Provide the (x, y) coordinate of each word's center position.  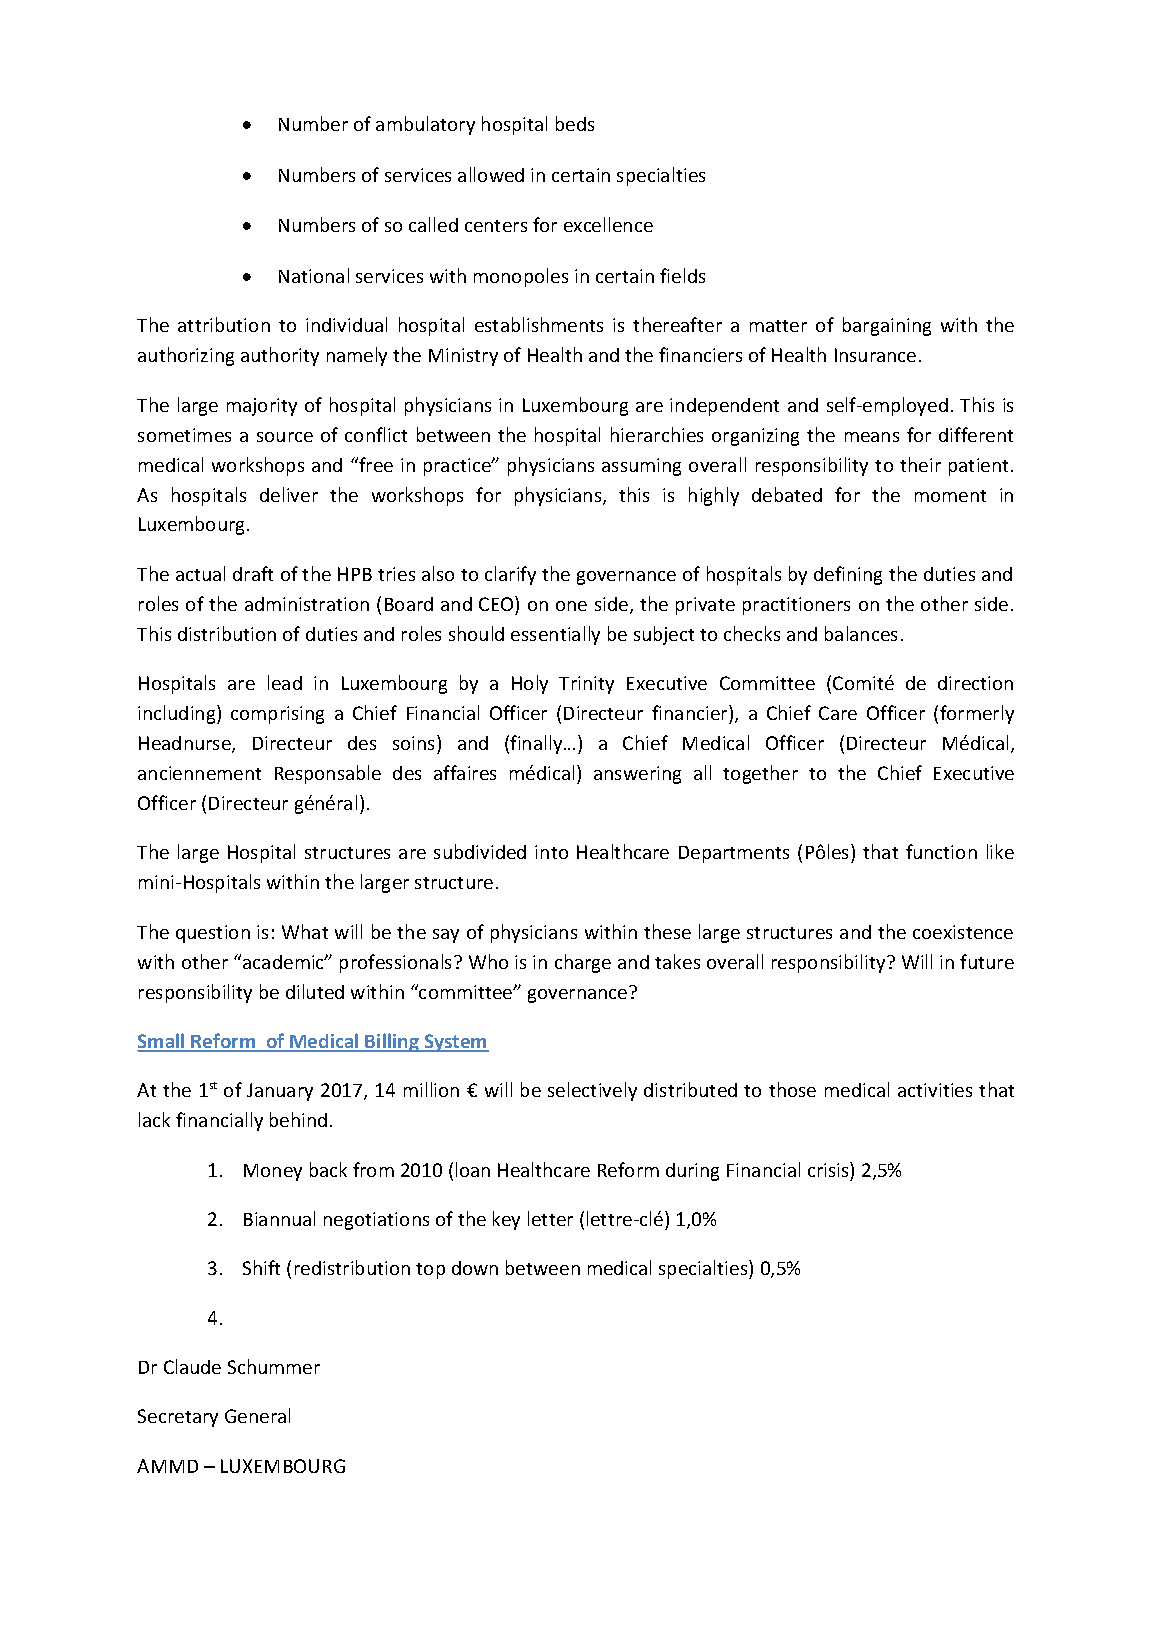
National (314, 275)
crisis (829, 1169)
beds (575, 123)
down (475, 1268)
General (257, 1415)
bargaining (887, 326)
